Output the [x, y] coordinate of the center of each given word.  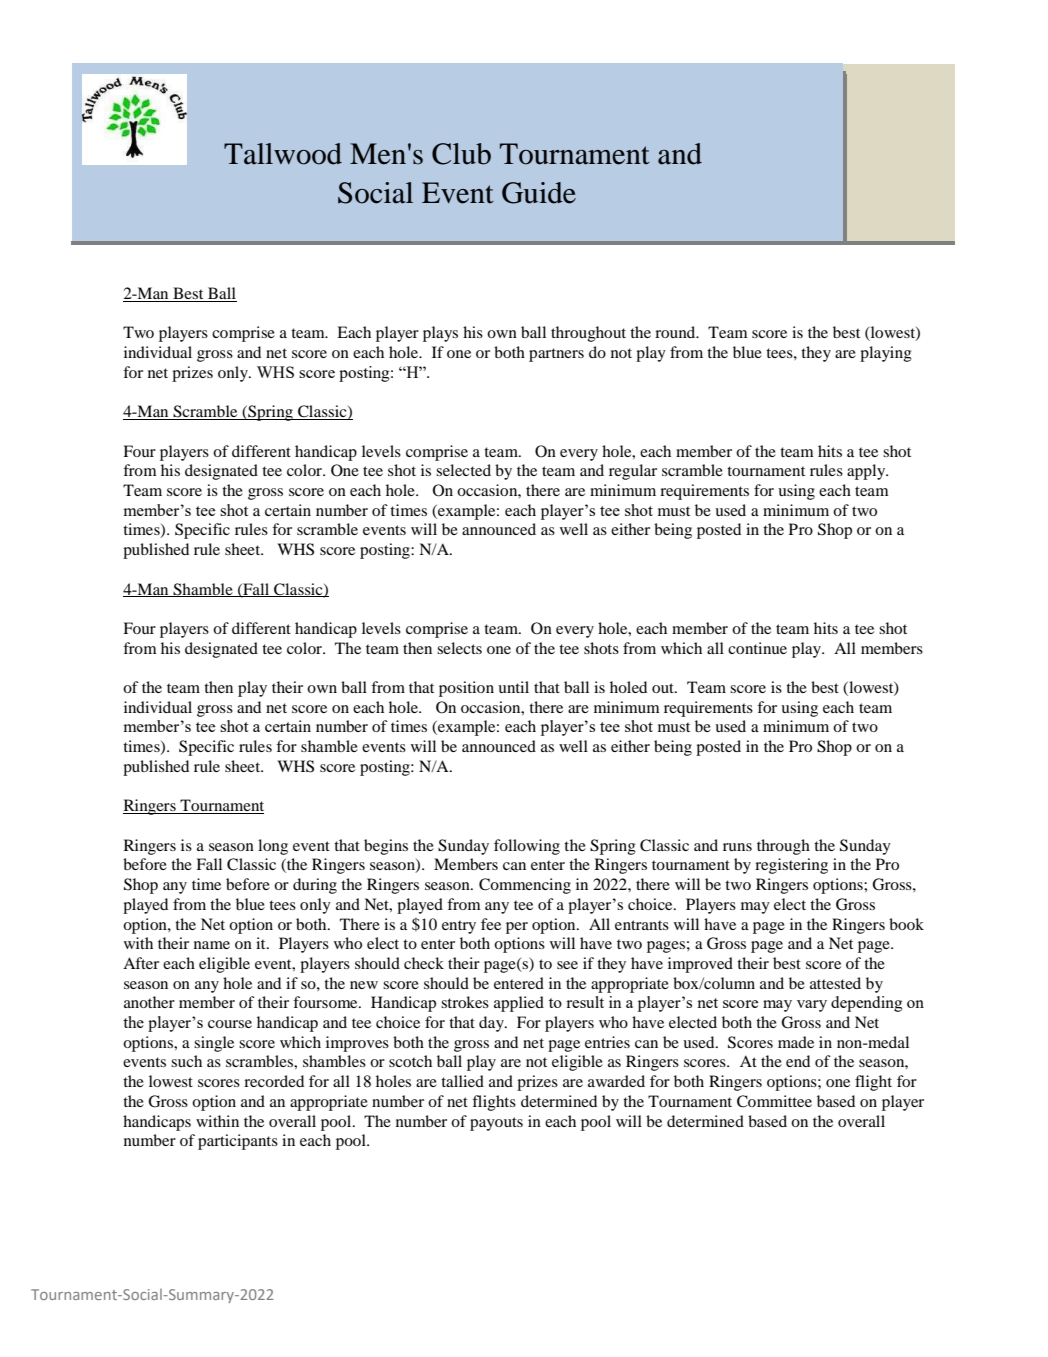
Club [461, 154]
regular [633, 472]
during [315, 886]
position [466, 689]
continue [757, 648]
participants [238, 1142]
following [527, 847]
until [513, 687]
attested [835, 983]
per [517, 928]
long [273, 847]
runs [737, 847]
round [676, 332]
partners [556, 355]
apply [867, 472]
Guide [539, 193]
